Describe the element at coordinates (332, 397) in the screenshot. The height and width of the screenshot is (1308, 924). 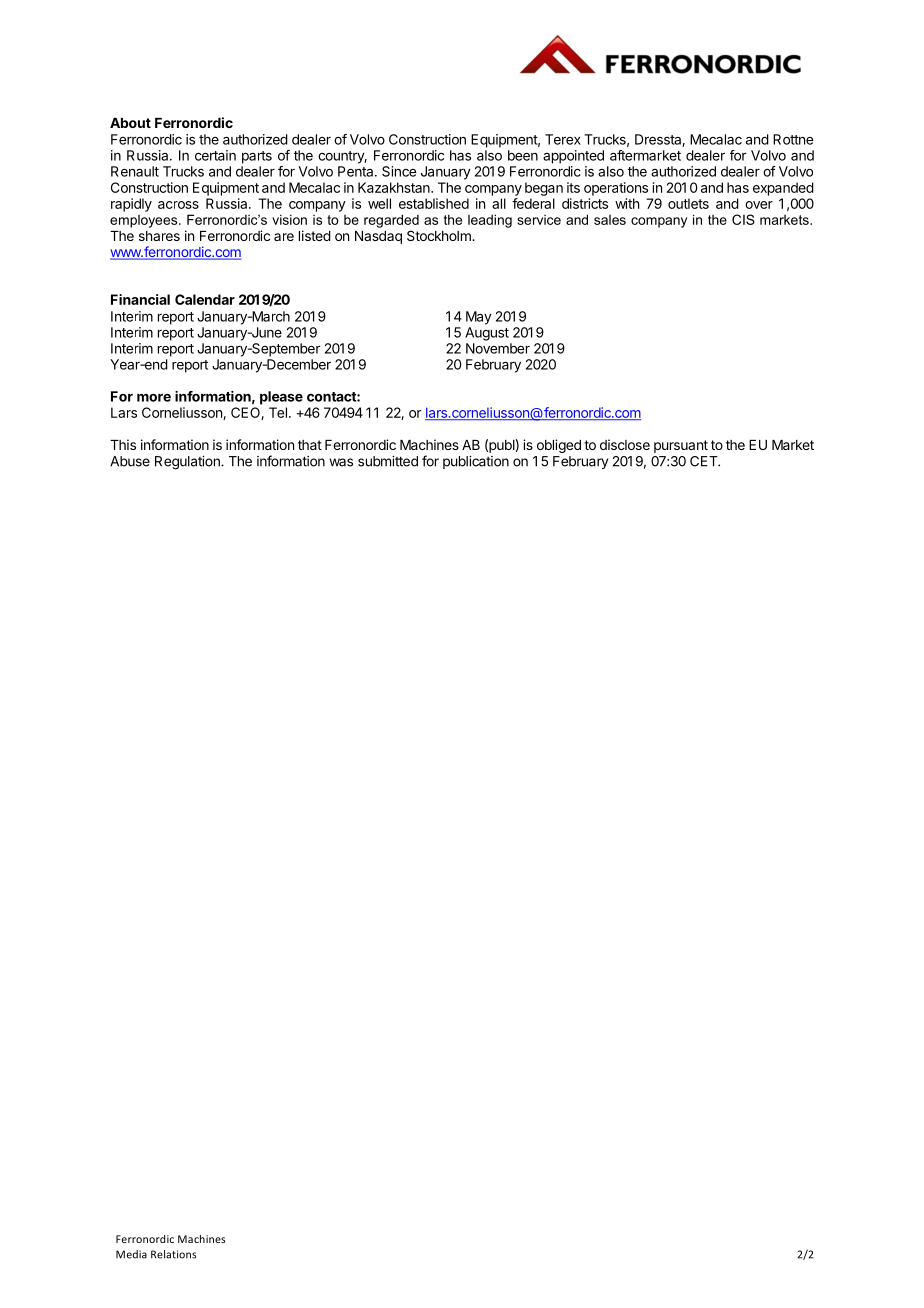
I see `contact` at that location.
